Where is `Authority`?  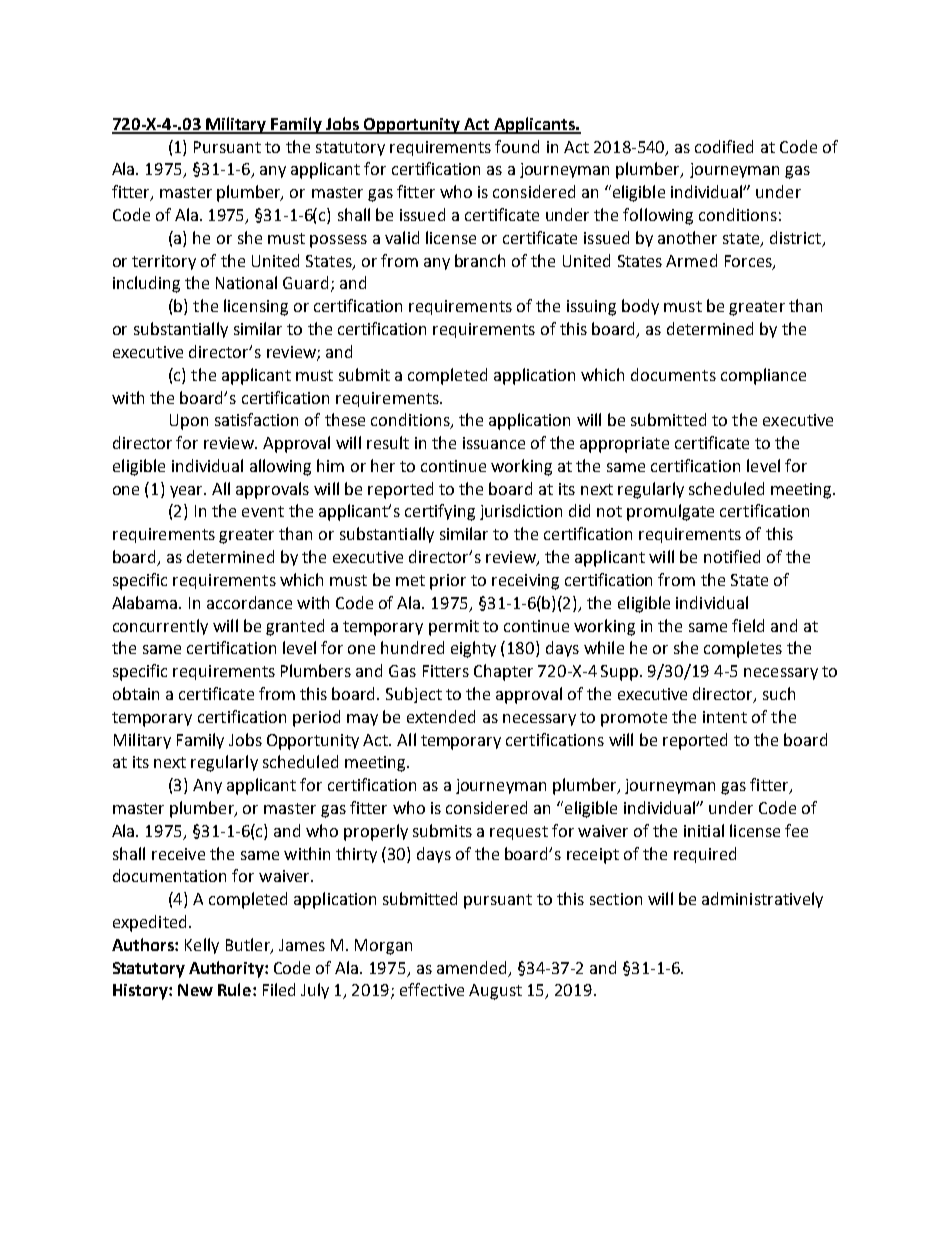
Authority is located at coordinates (227, 969).
